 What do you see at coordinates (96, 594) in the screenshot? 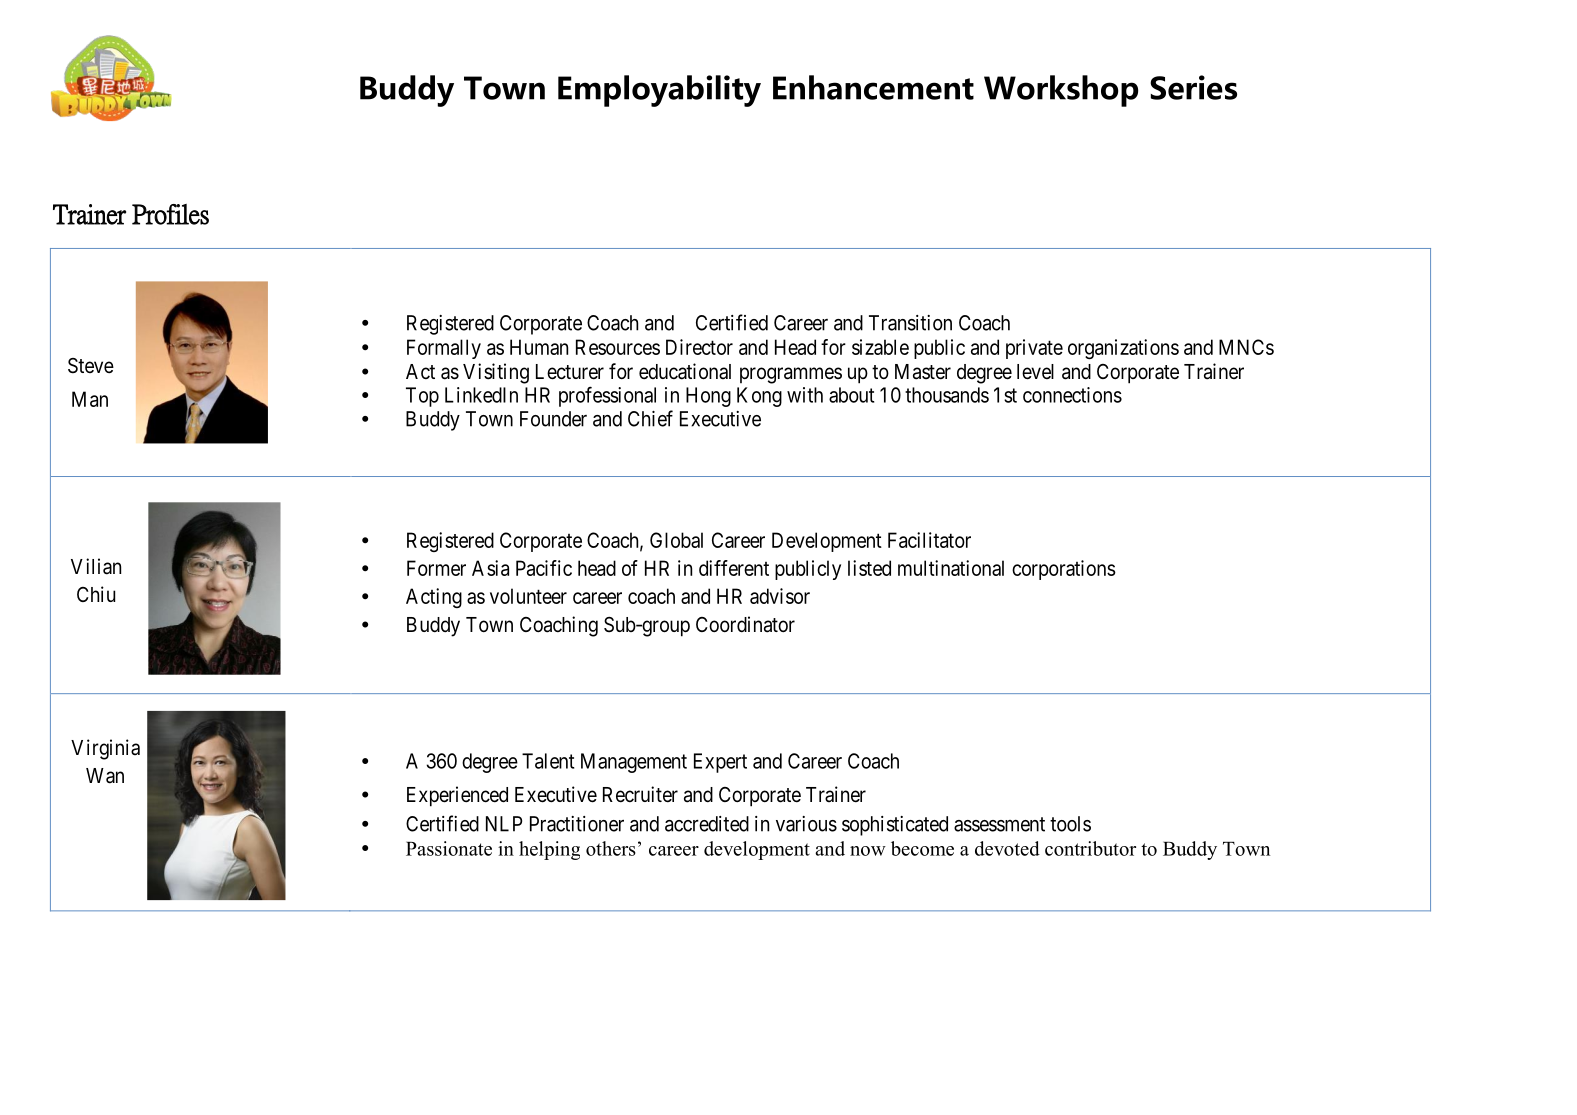
I see `Chiu` at bounding box center [96, 594].
